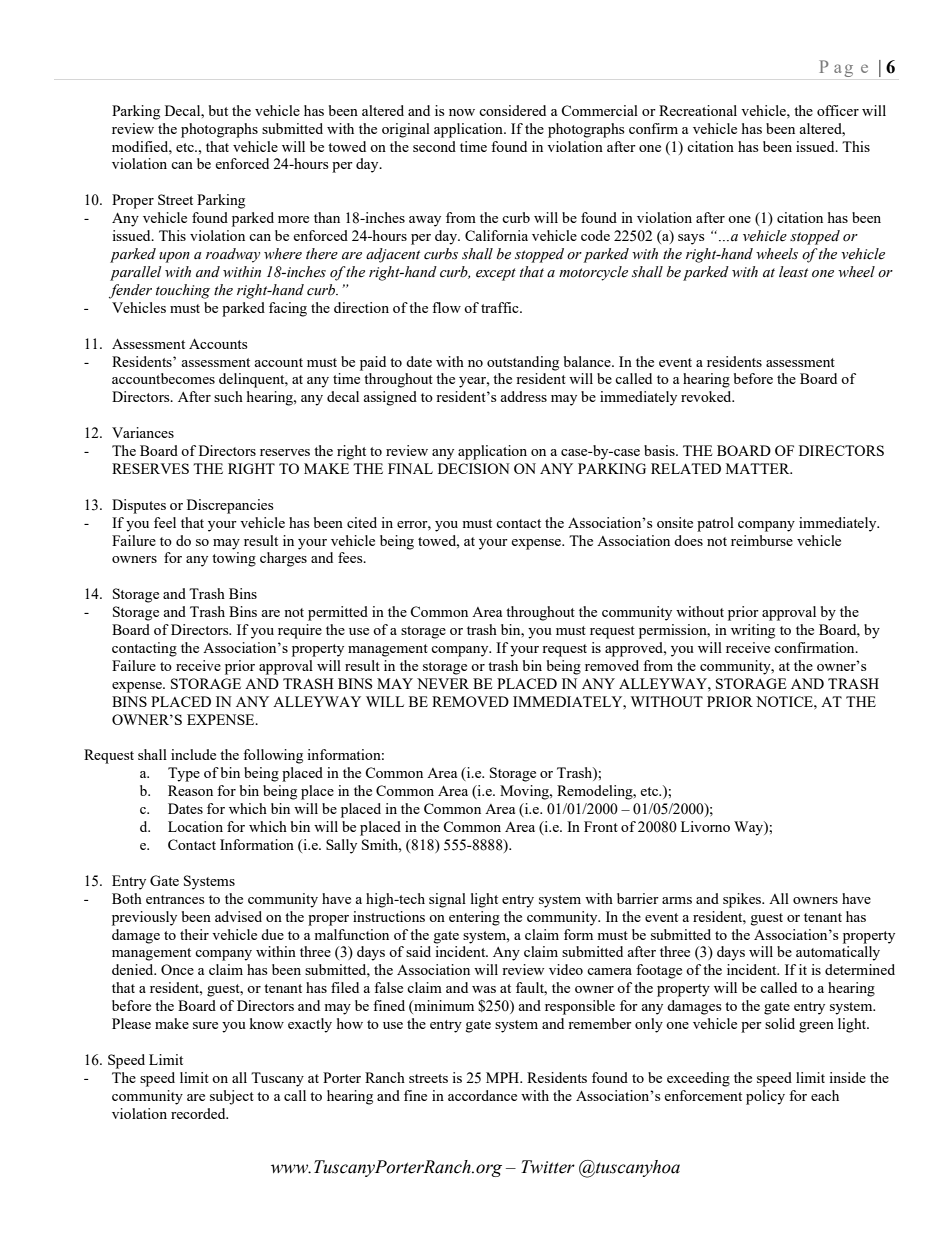 The height and width of the screenshot is (1233, 952). What do you see at coordinates (765, 1097) in the screenshot?
I see `policy` at bounding box center [765, 1097].
